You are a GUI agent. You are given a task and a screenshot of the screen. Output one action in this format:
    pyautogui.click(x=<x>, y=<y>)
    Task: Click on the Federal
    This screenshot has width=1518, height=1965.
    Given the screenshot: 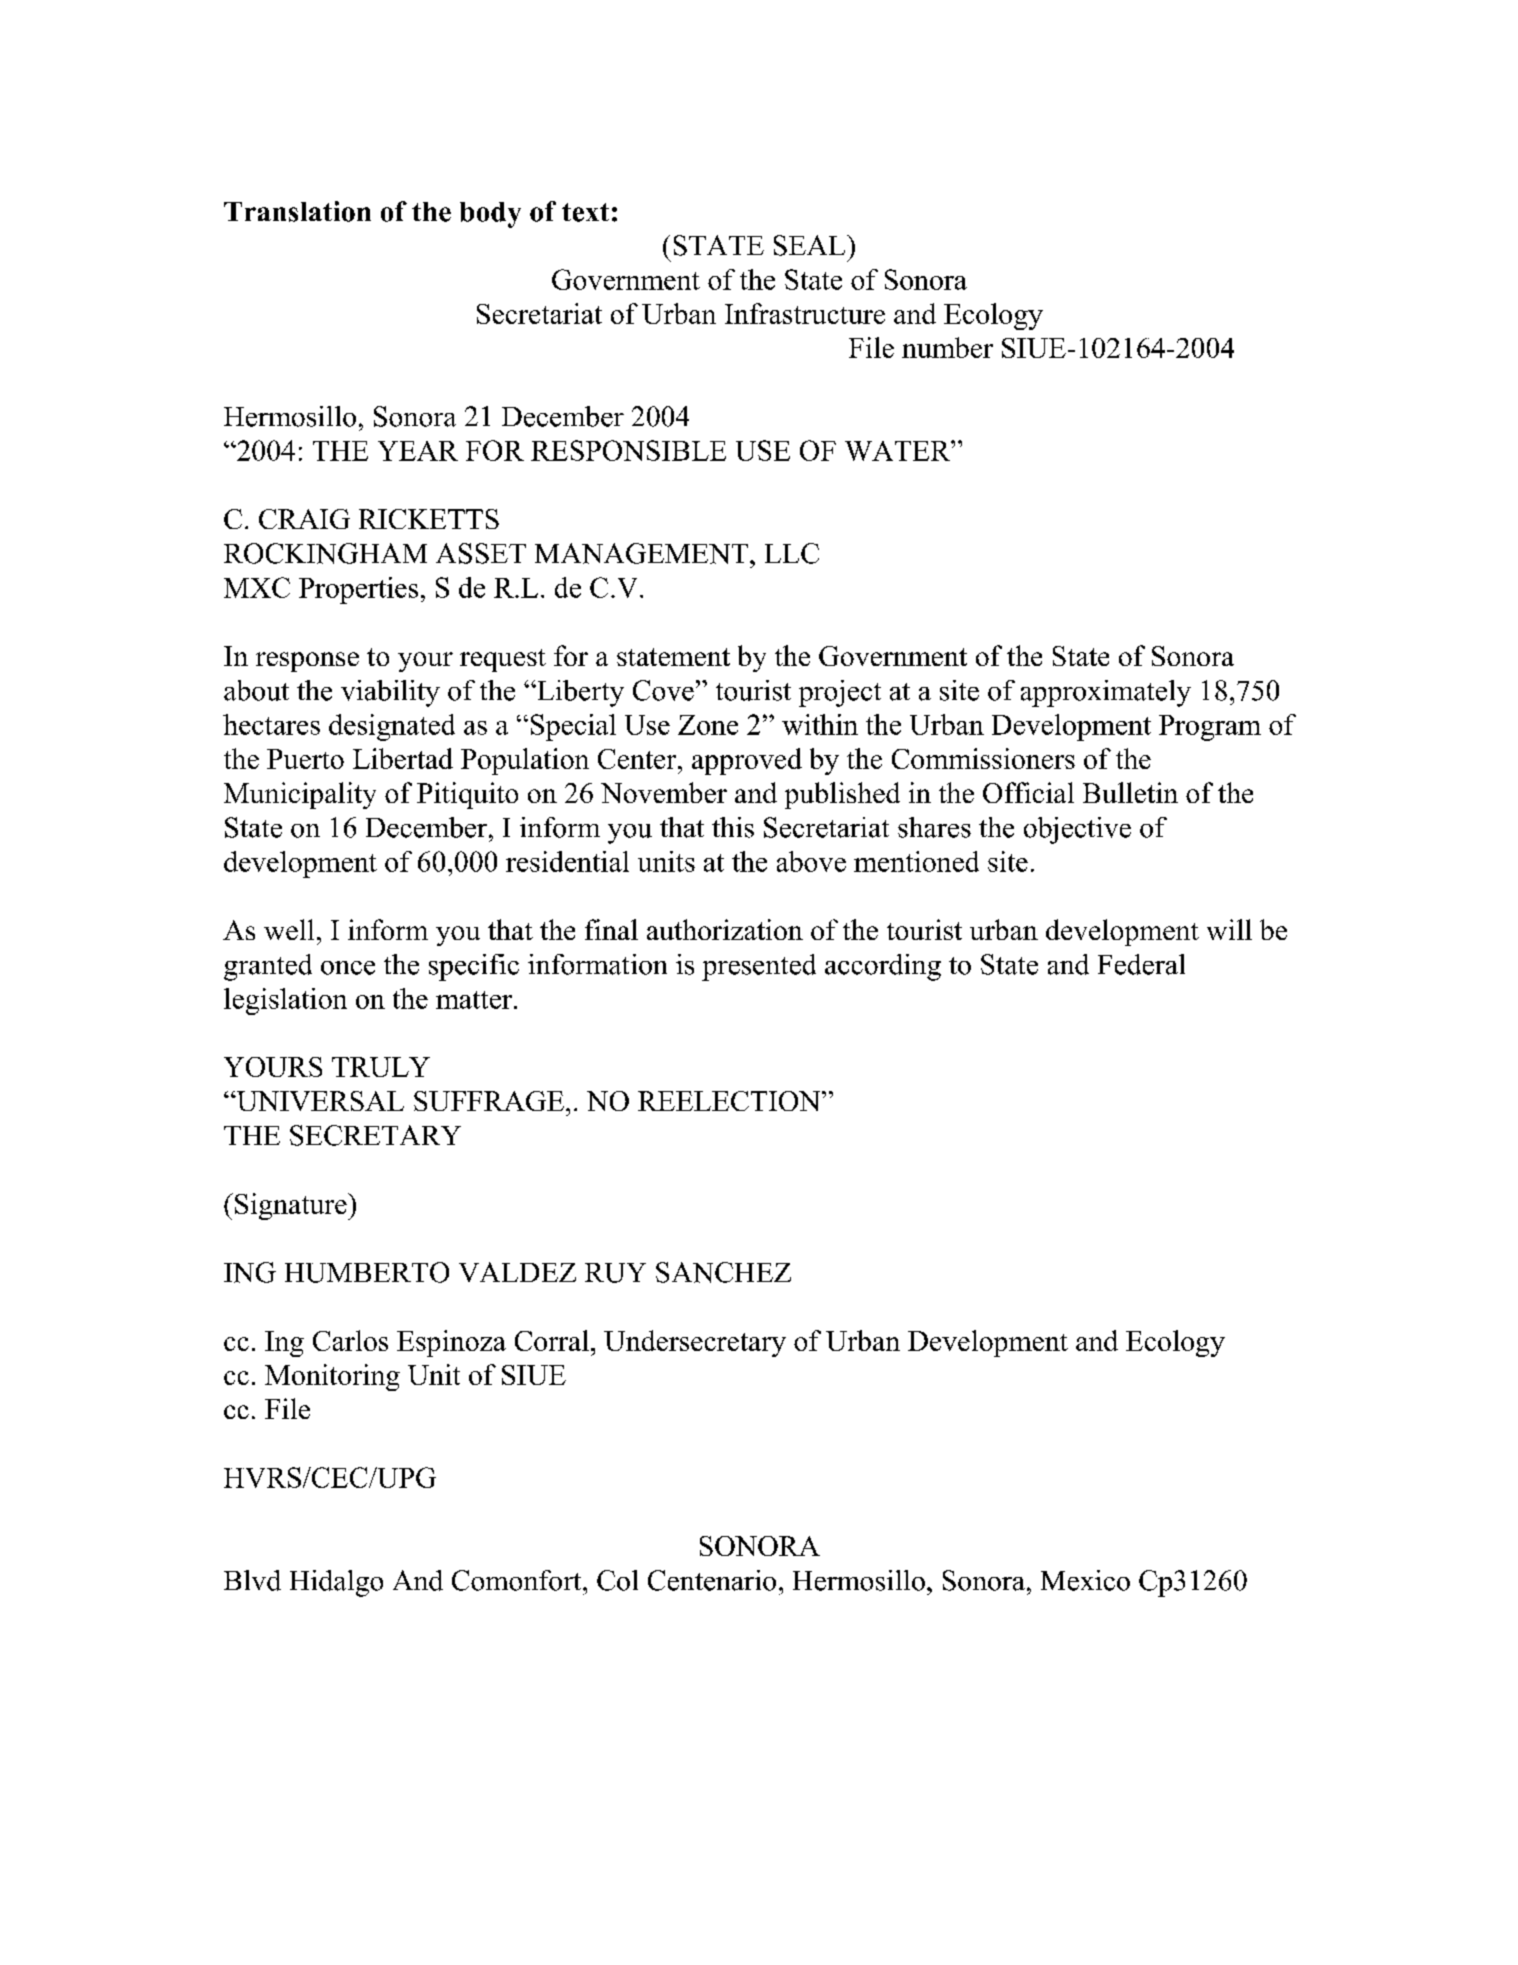 What is the action you would take?
    pyautogui.click(x=1141, y=964)
